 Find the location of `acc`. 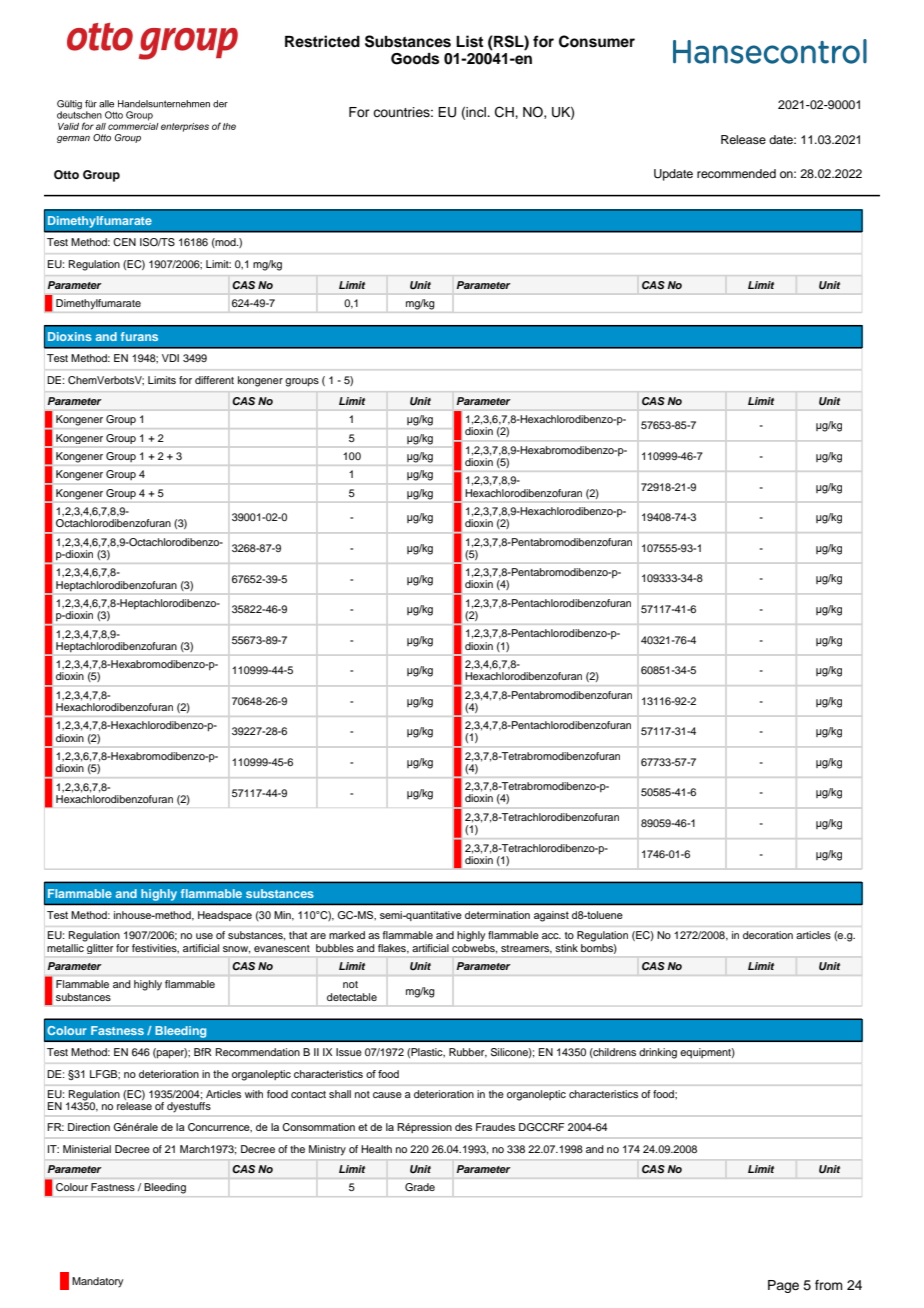

acc is located at coordinates (551, 936).
